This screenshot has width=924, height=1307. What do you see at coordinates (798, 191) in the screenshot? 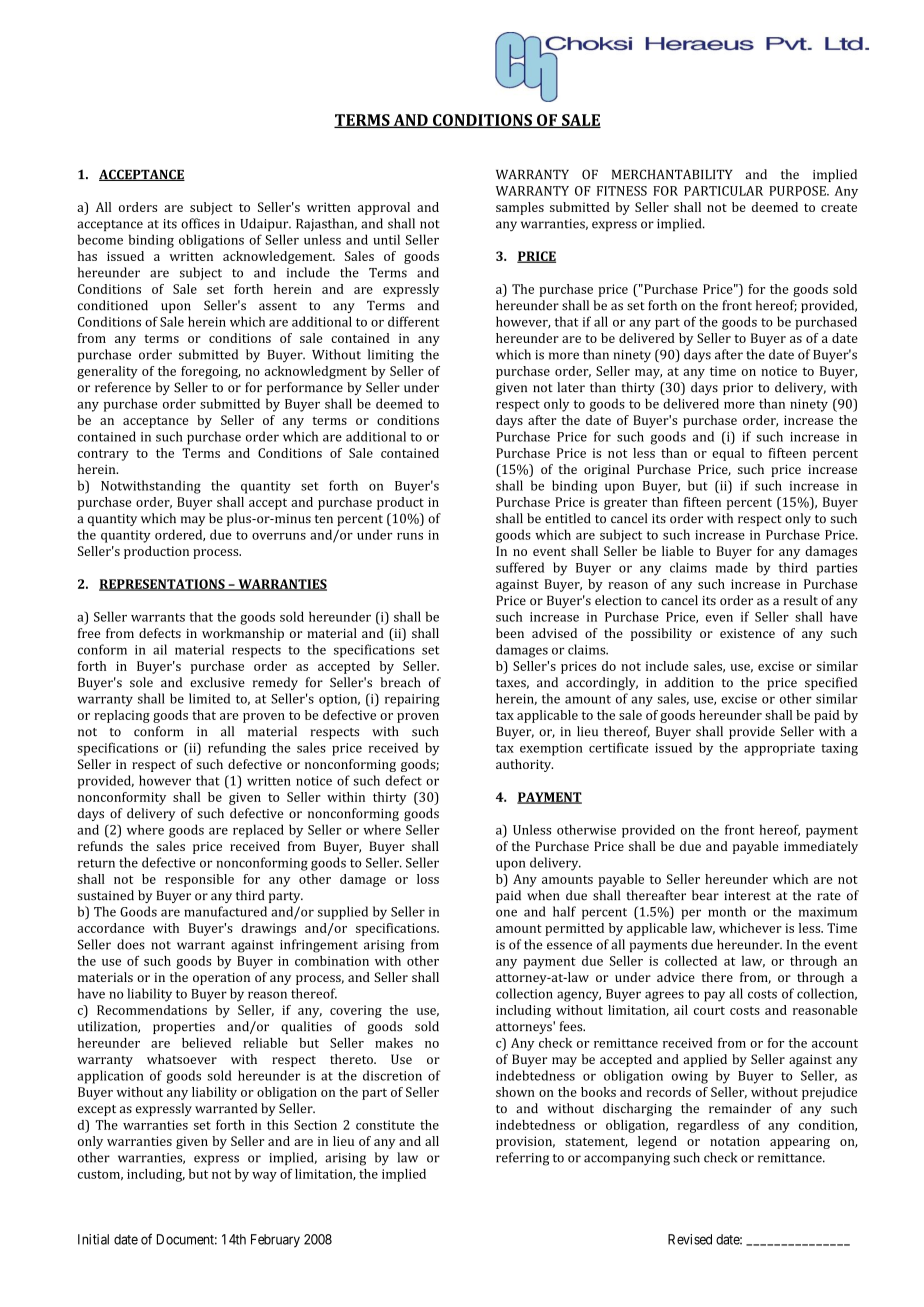
I see `PURPOSE` at bounding box center [798, 191].
